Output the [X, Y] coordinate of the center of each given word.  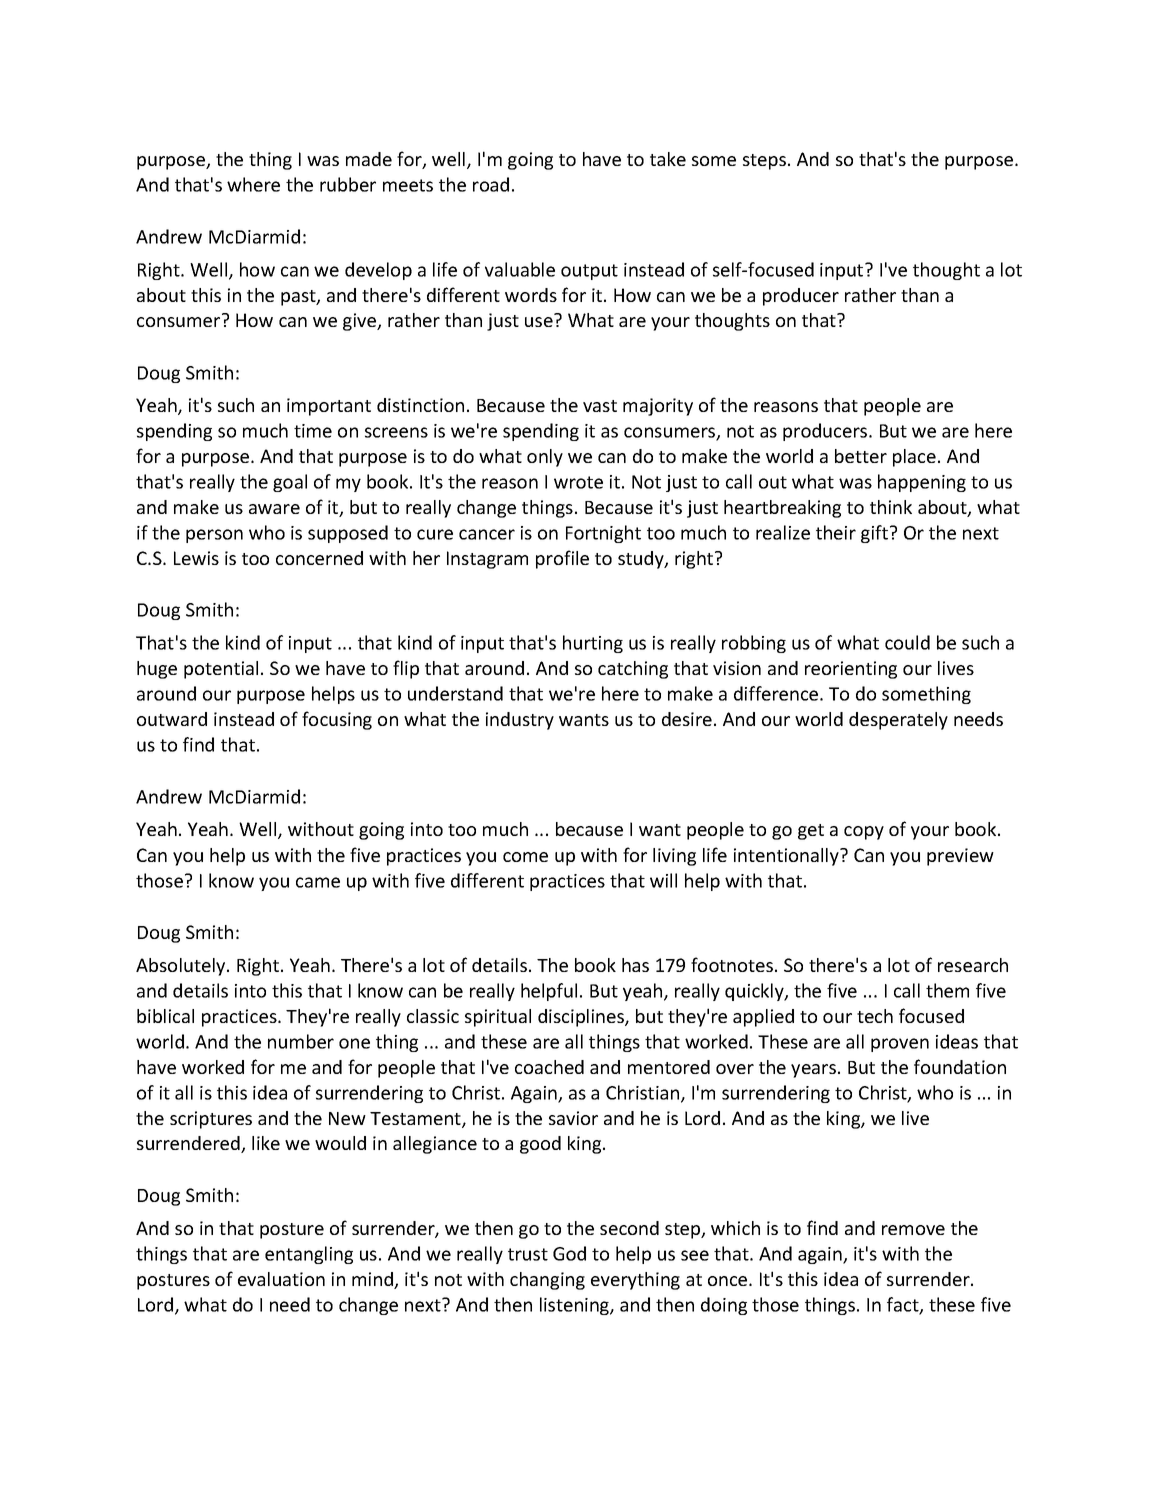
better [861, 456]
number [301, 1041]
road [491, 184]
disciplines [582, 1018]
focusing [337, 720]
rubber [348, 184]
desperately [898, 721]
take [668, 159]
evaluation [281, 1279]
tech [875, 1016]
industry [520, 721]
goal [290, 483]
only [545, 458]
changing [547, 1281]
